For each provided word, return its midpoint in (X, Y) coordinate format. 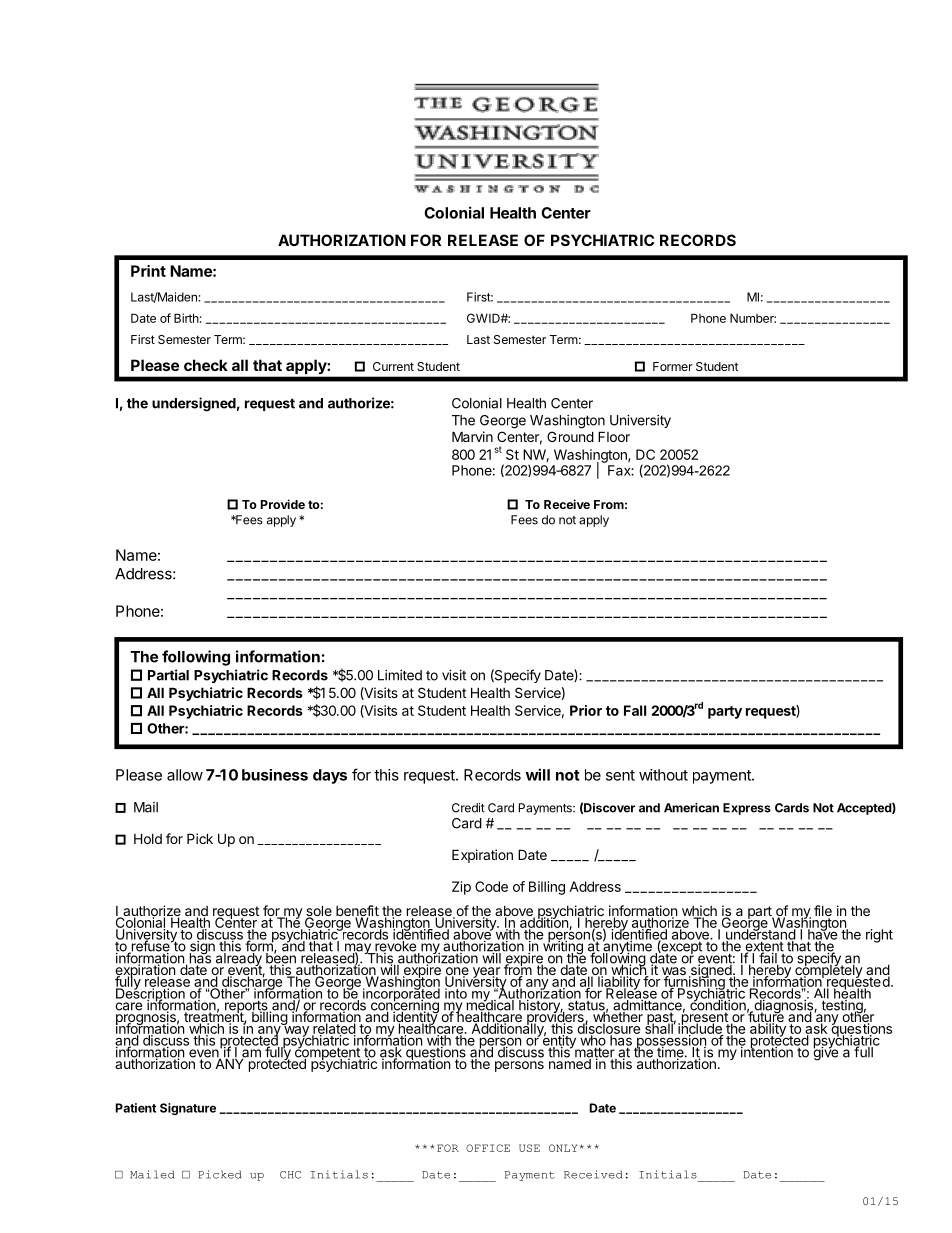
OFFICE (488, 1148)
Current (393, 366)
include (701, 1028)
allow (185, 775)
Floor (614, 436)
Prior (586, 710)
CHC (290, 1175)
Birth (186, 318)
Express (747, 809)
